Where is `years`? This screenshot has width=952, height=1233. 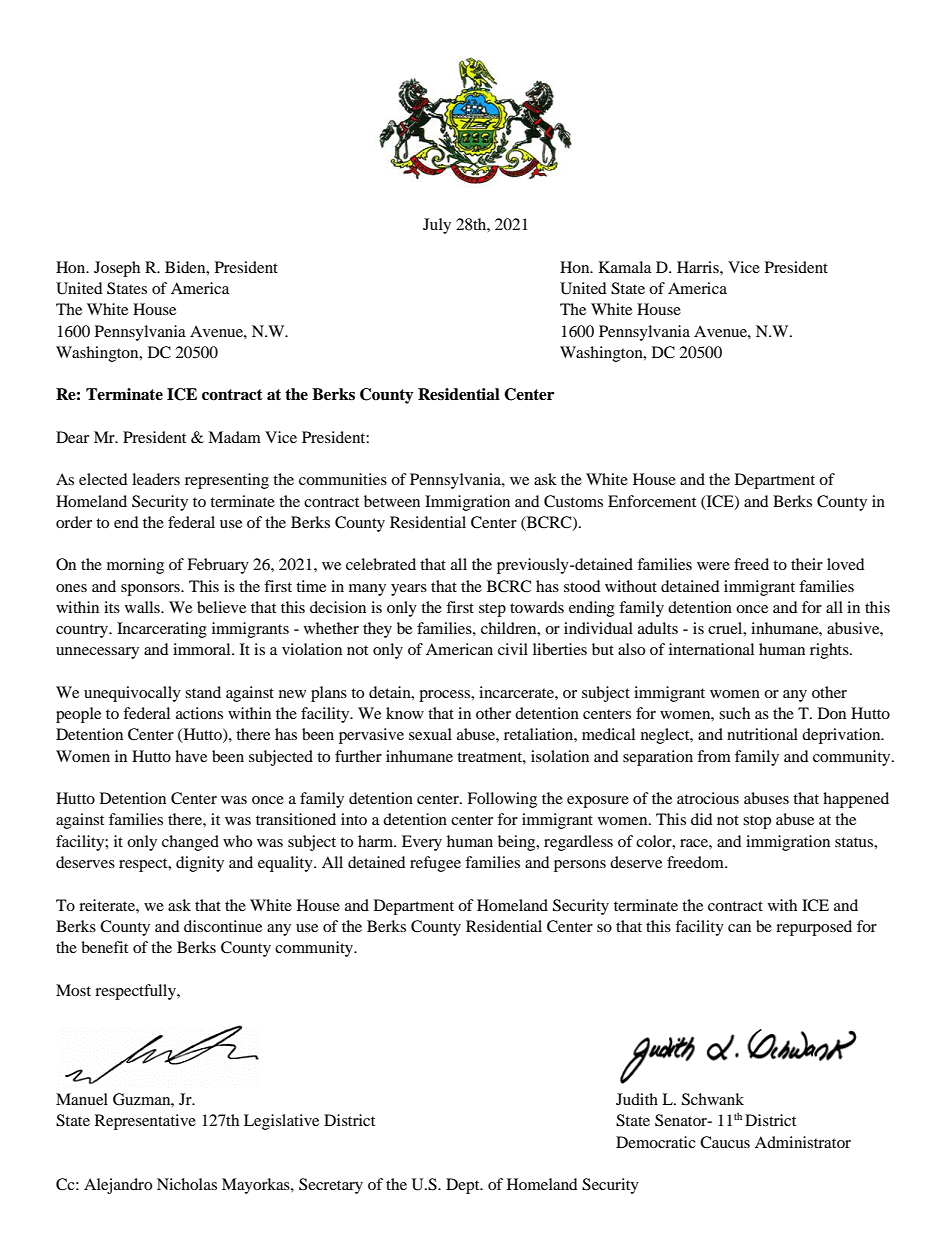 years is located at coordinates (409, 590).
